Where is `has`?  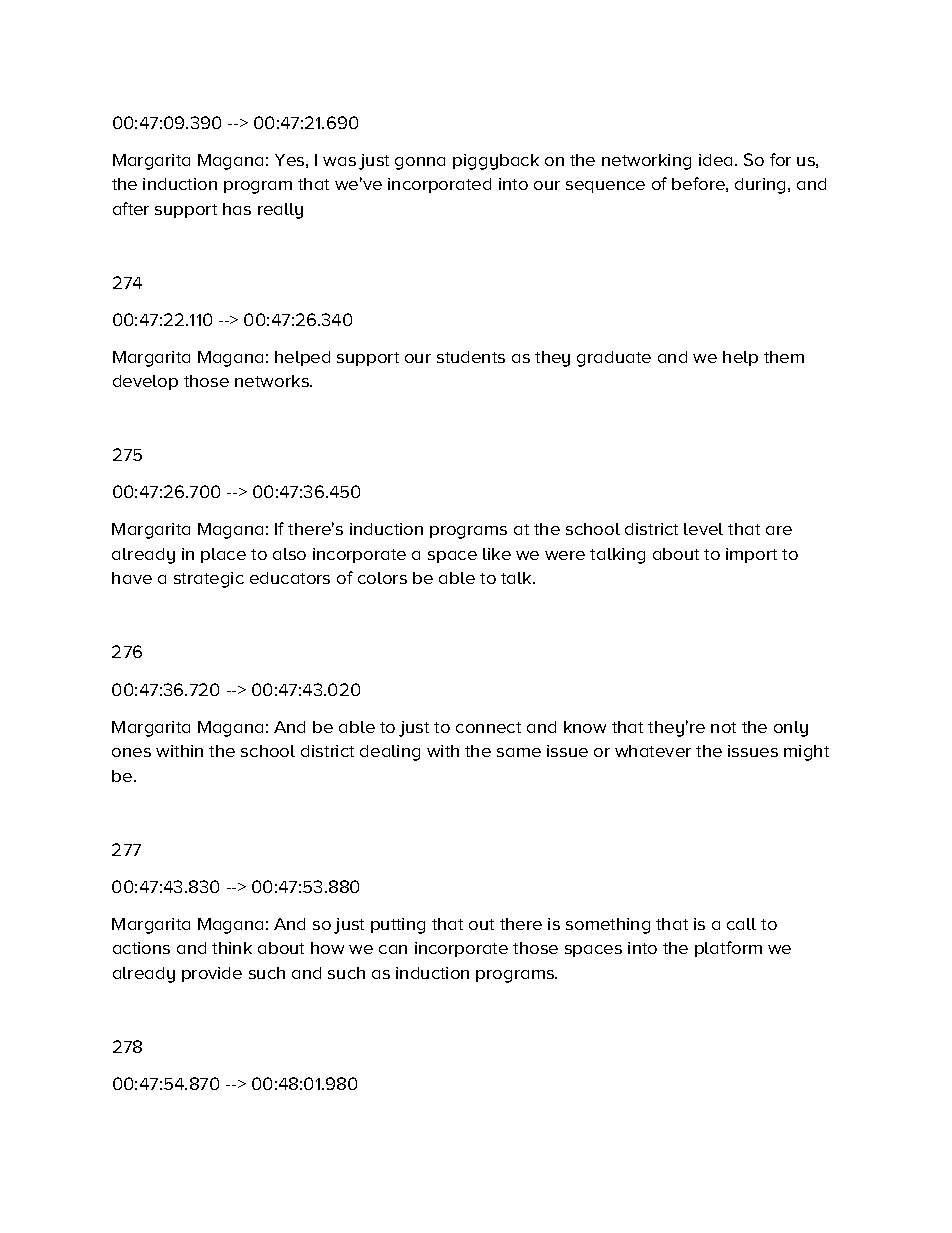
has is located at coordinates (237, 209).
